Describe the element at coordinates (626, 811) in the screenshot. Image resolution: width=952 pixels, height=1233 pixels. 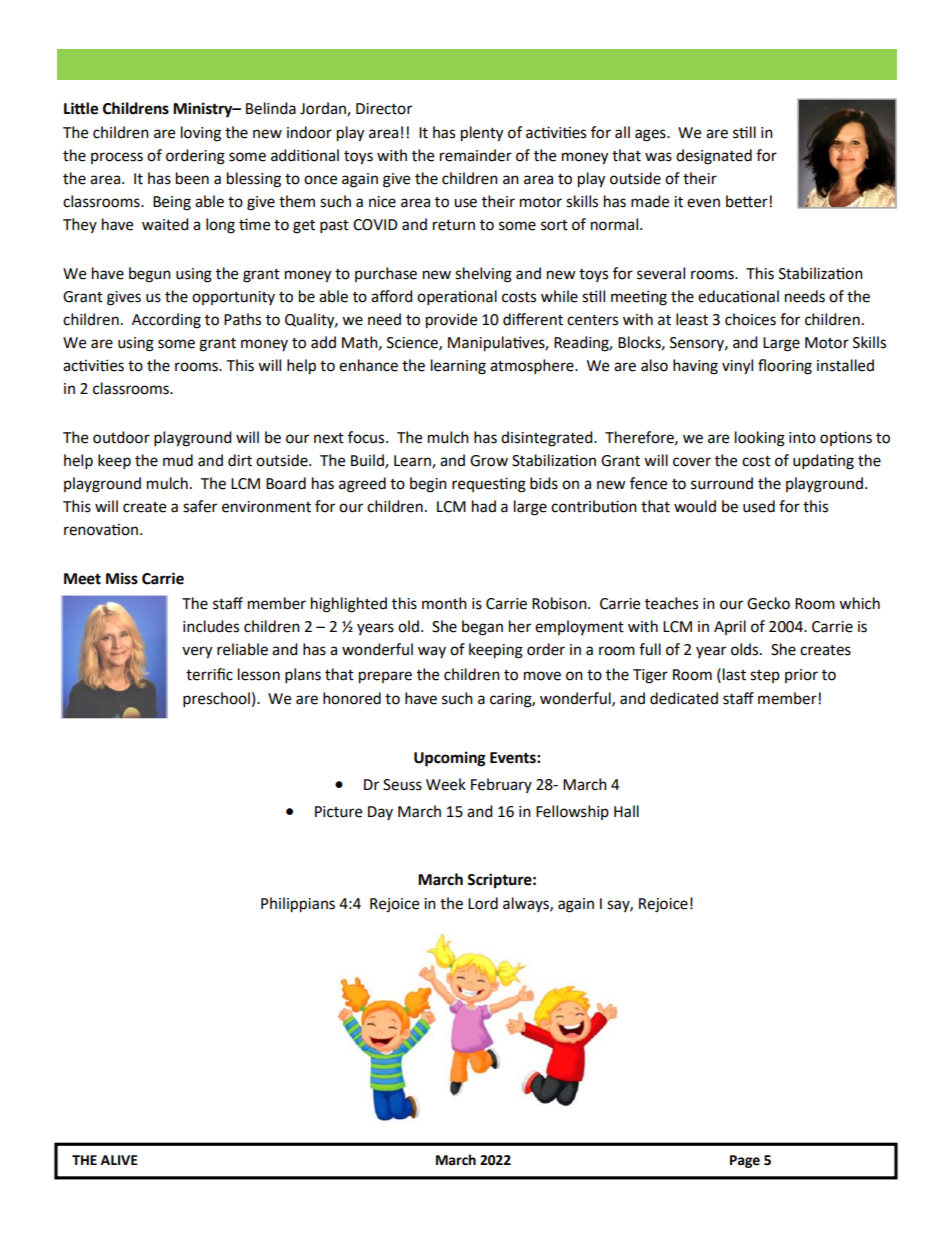
I see `Hall` at that location.
